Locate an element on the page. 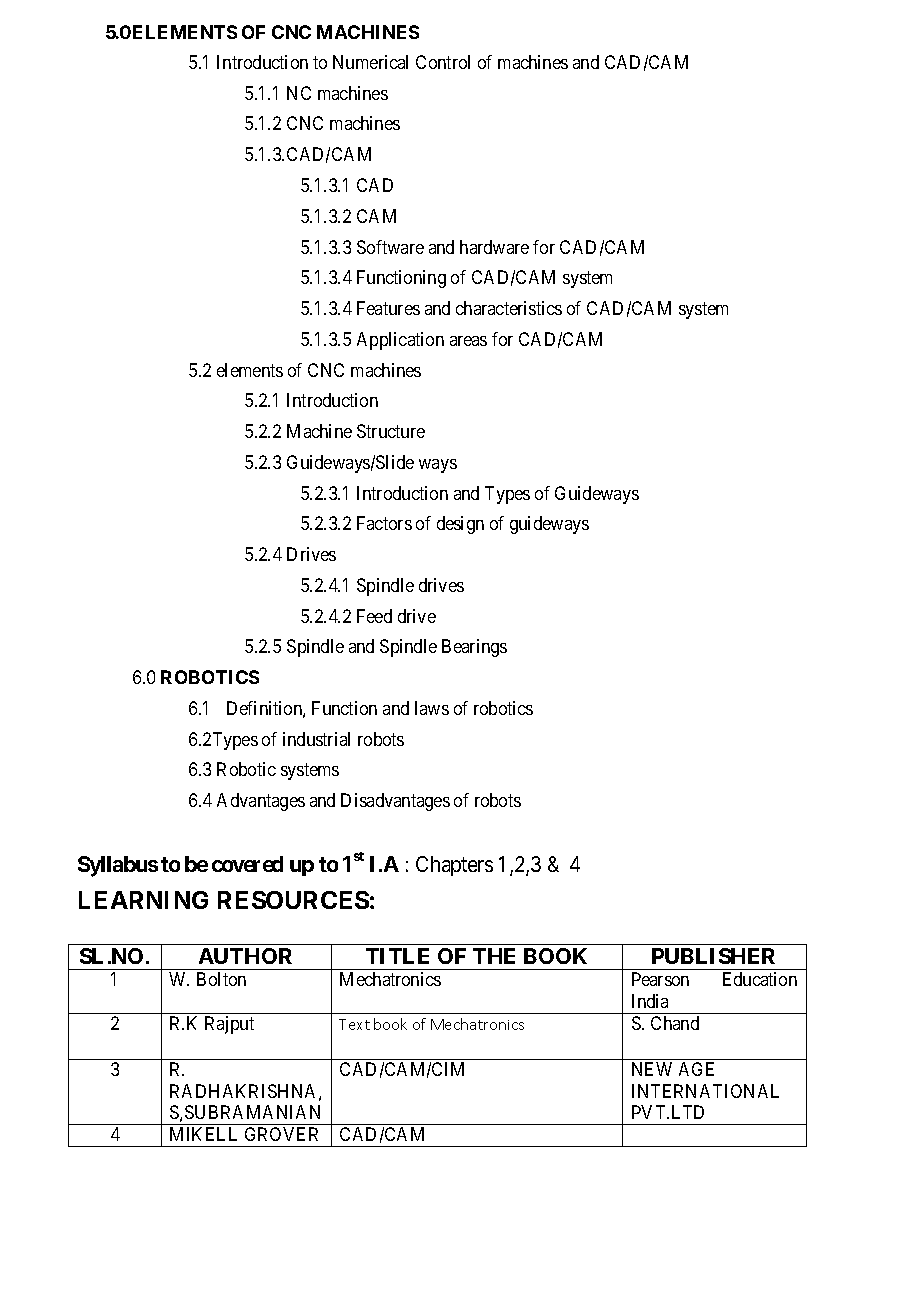  areas is located at coordinates (468, 341).
